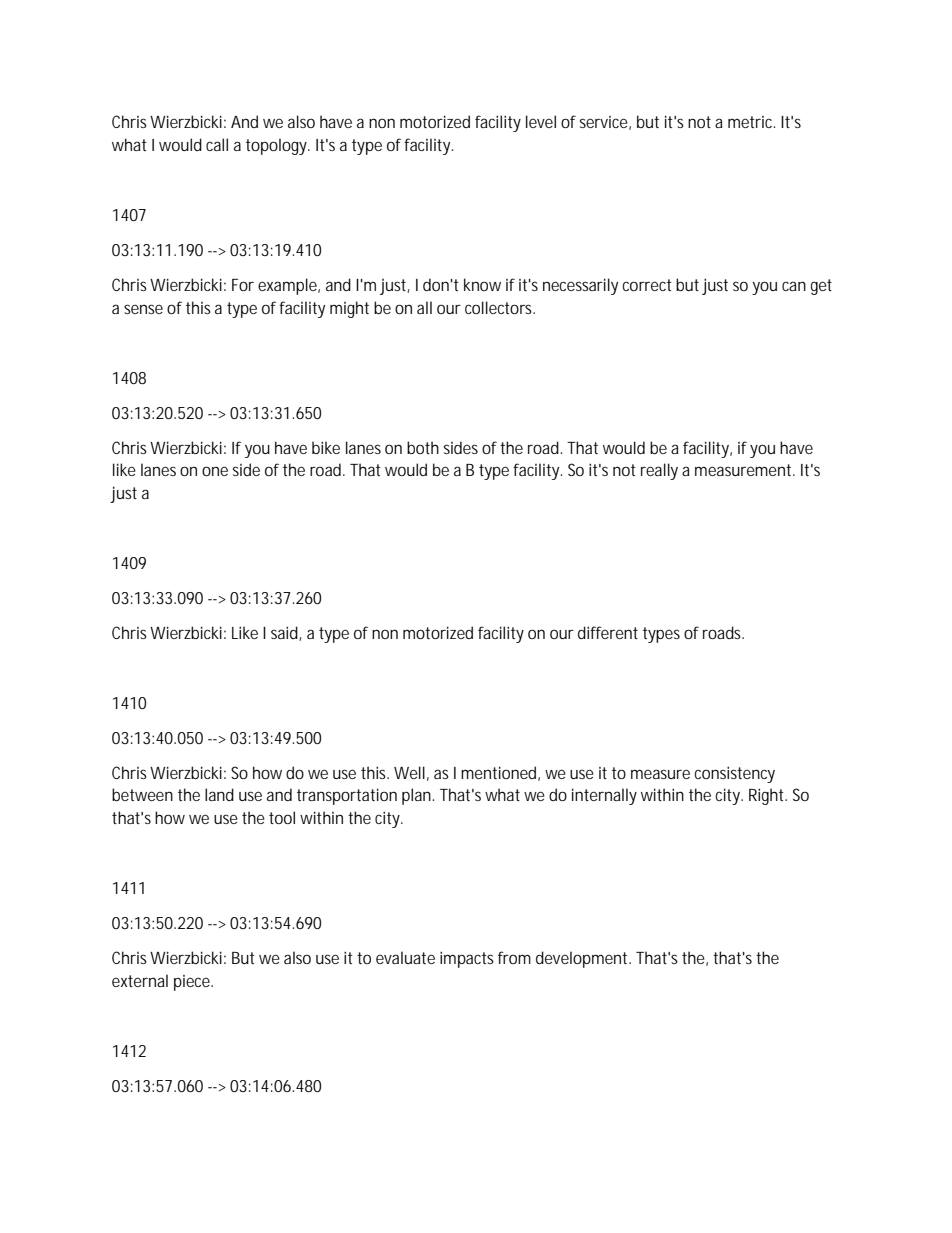  What do you see at coordinates (284, 632) in the screenshot?
I see `said` at bounding box center [284, 632].
